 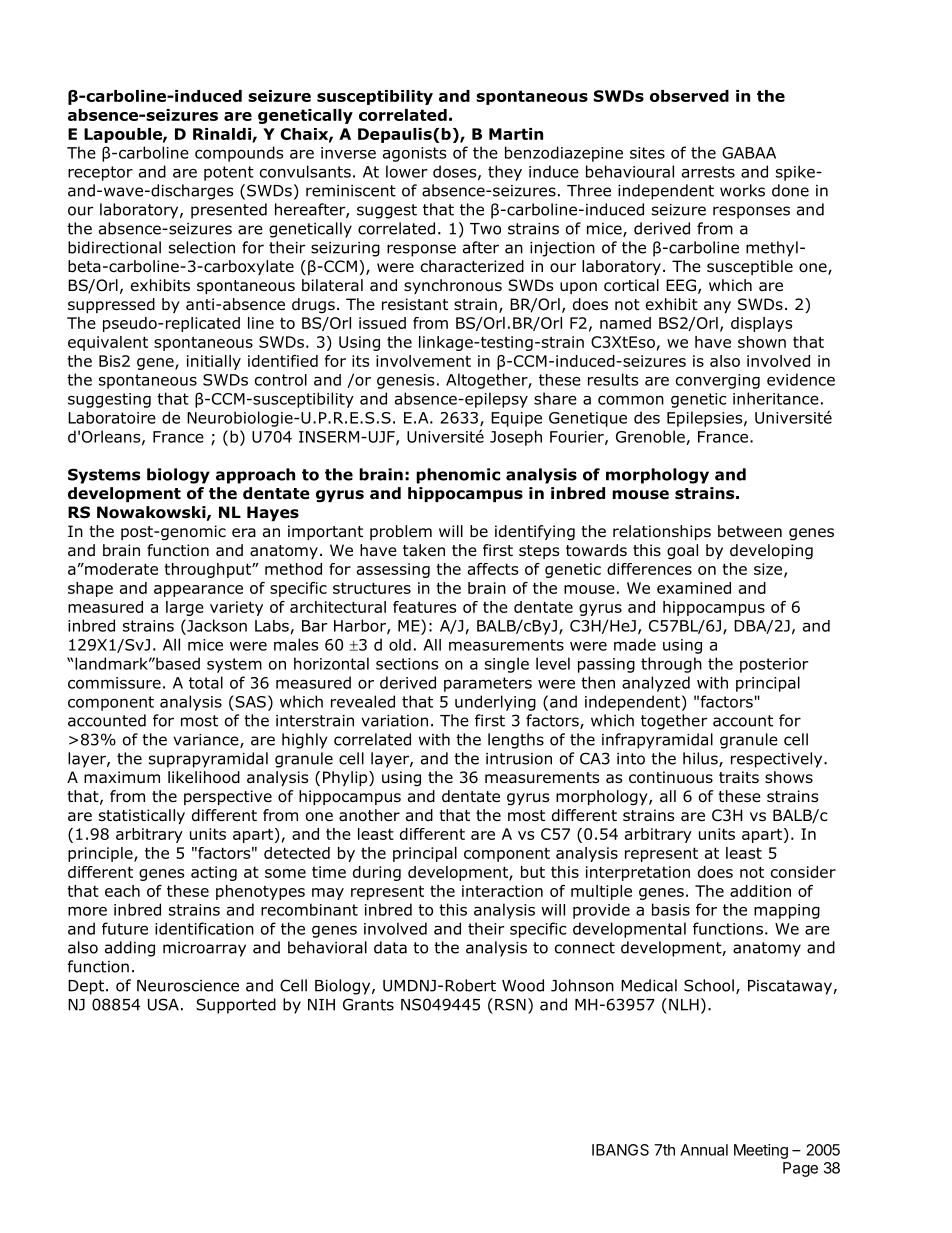 What do you see at coordinates (223, 135) in the document?
I see `Rinaldi` at bounding box center [223, 135].
